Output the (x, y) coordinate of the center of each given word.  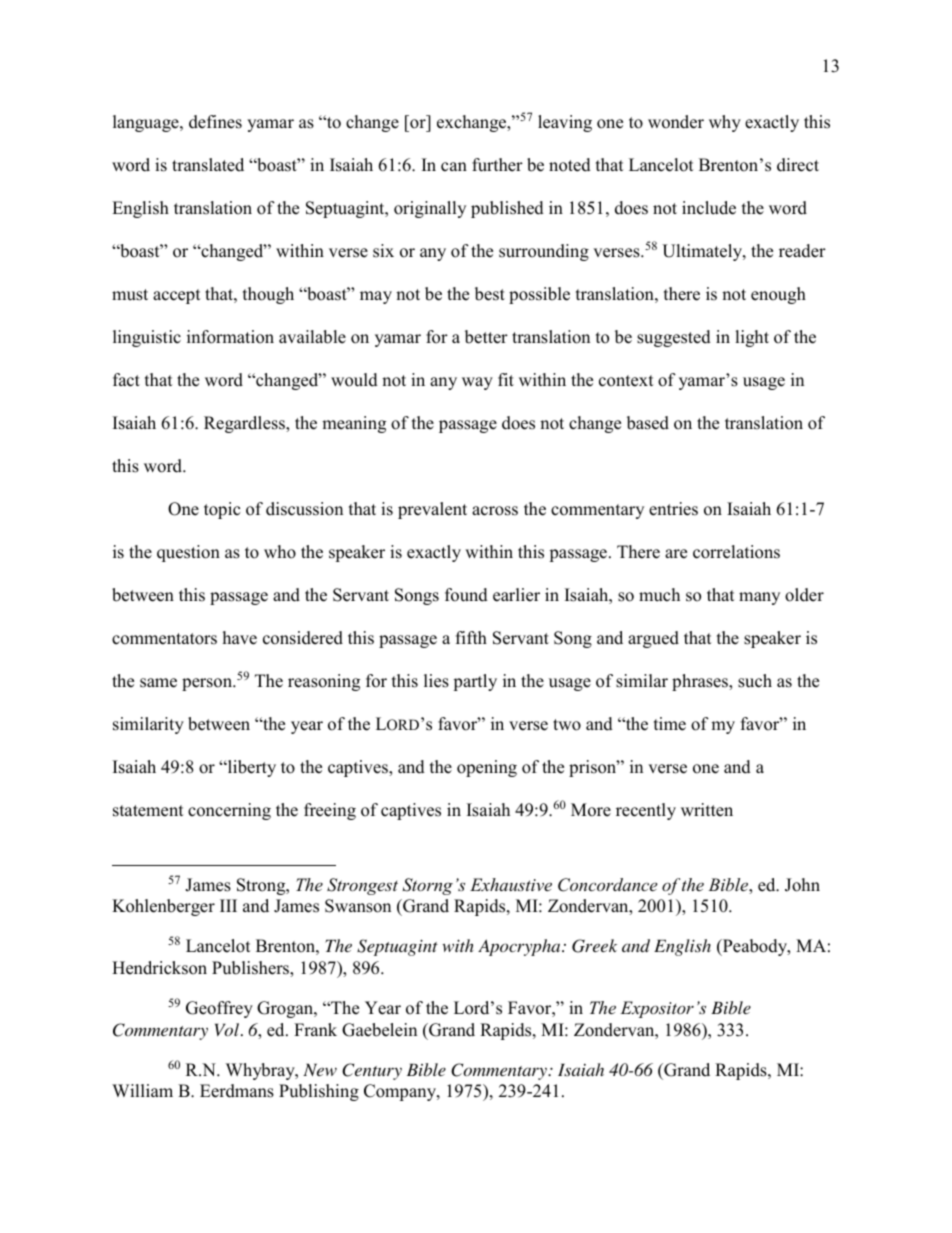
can (454, 167)
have (240, 638)
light (752, 338)
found (466, 595)
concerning (229, 811)
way (477, 383)
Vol (227, 1029)
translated (208, 165)
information (230, 337)
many (759, 598)
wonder (676, 122)
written (707, 810)
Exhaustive (511, 884)
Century (372, 1071)
